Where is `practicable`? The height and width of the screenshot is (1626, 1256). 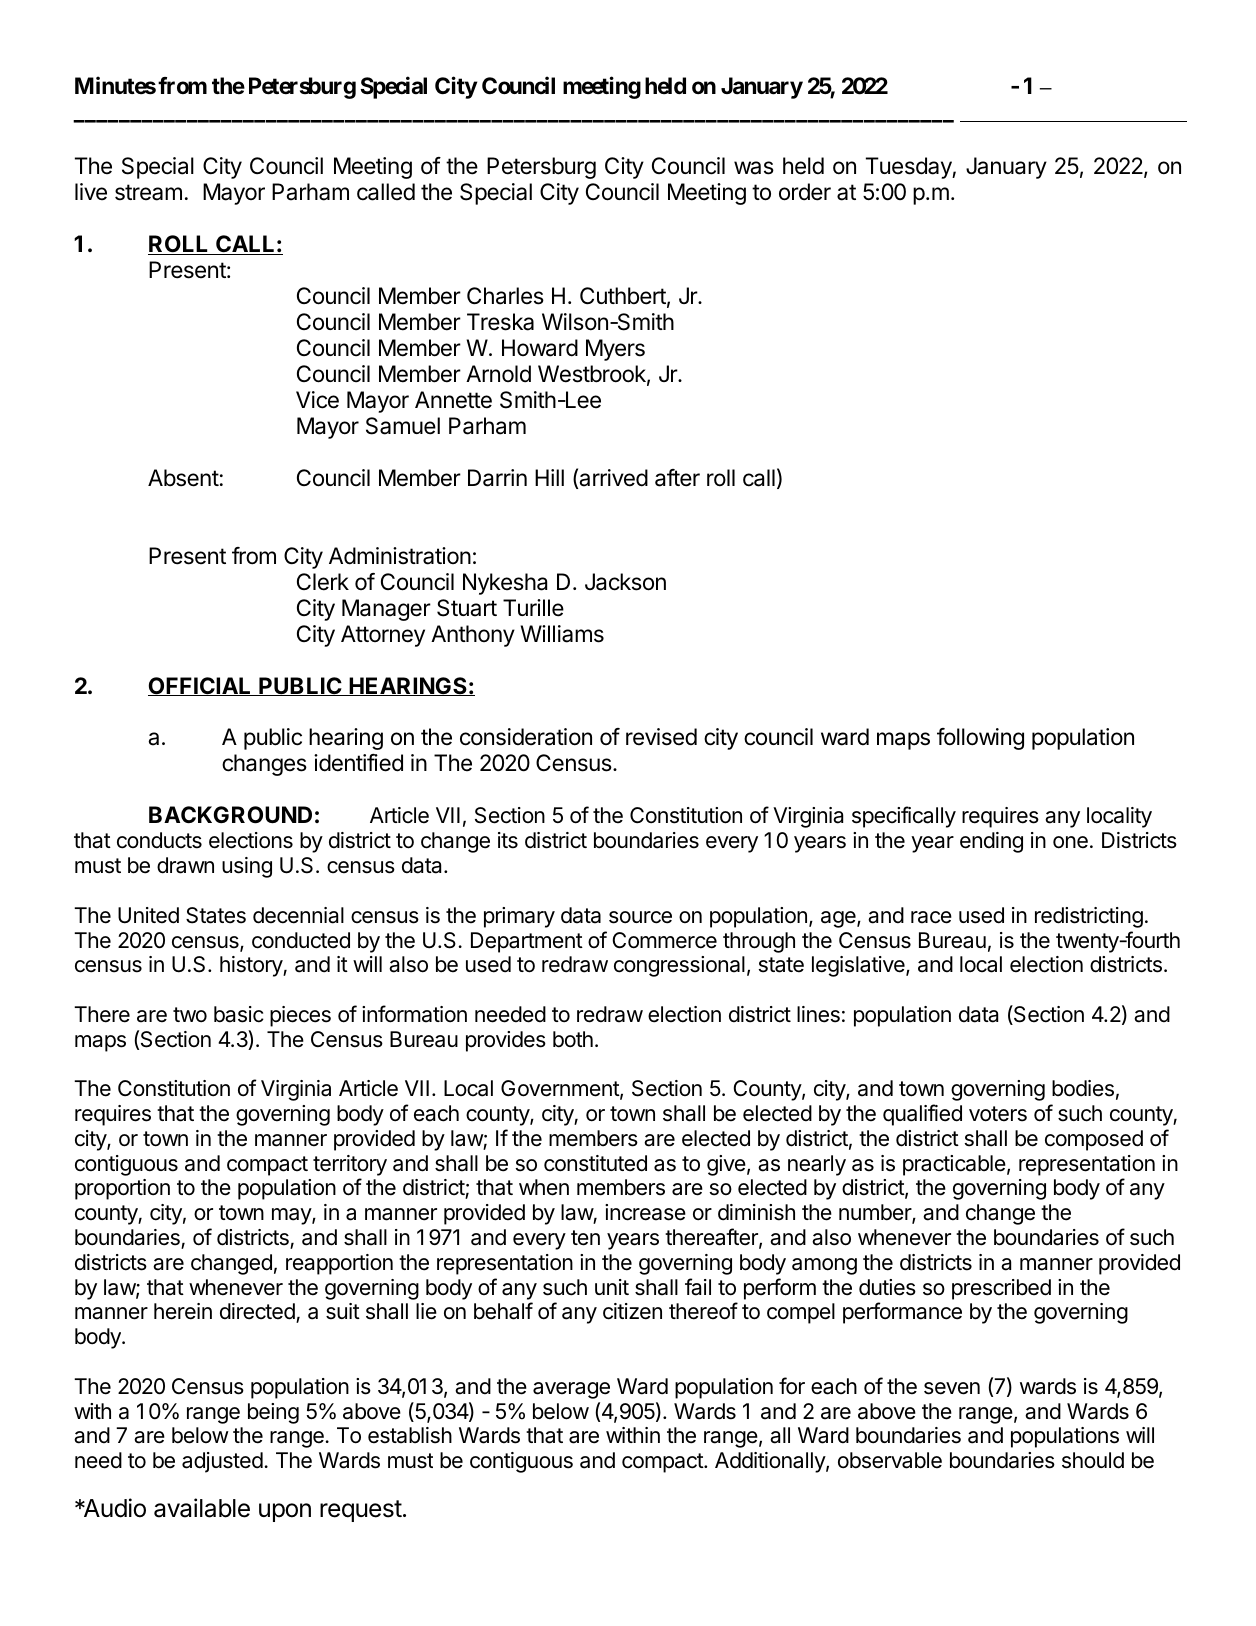
practicable is located at coordinates (954, 1165).
